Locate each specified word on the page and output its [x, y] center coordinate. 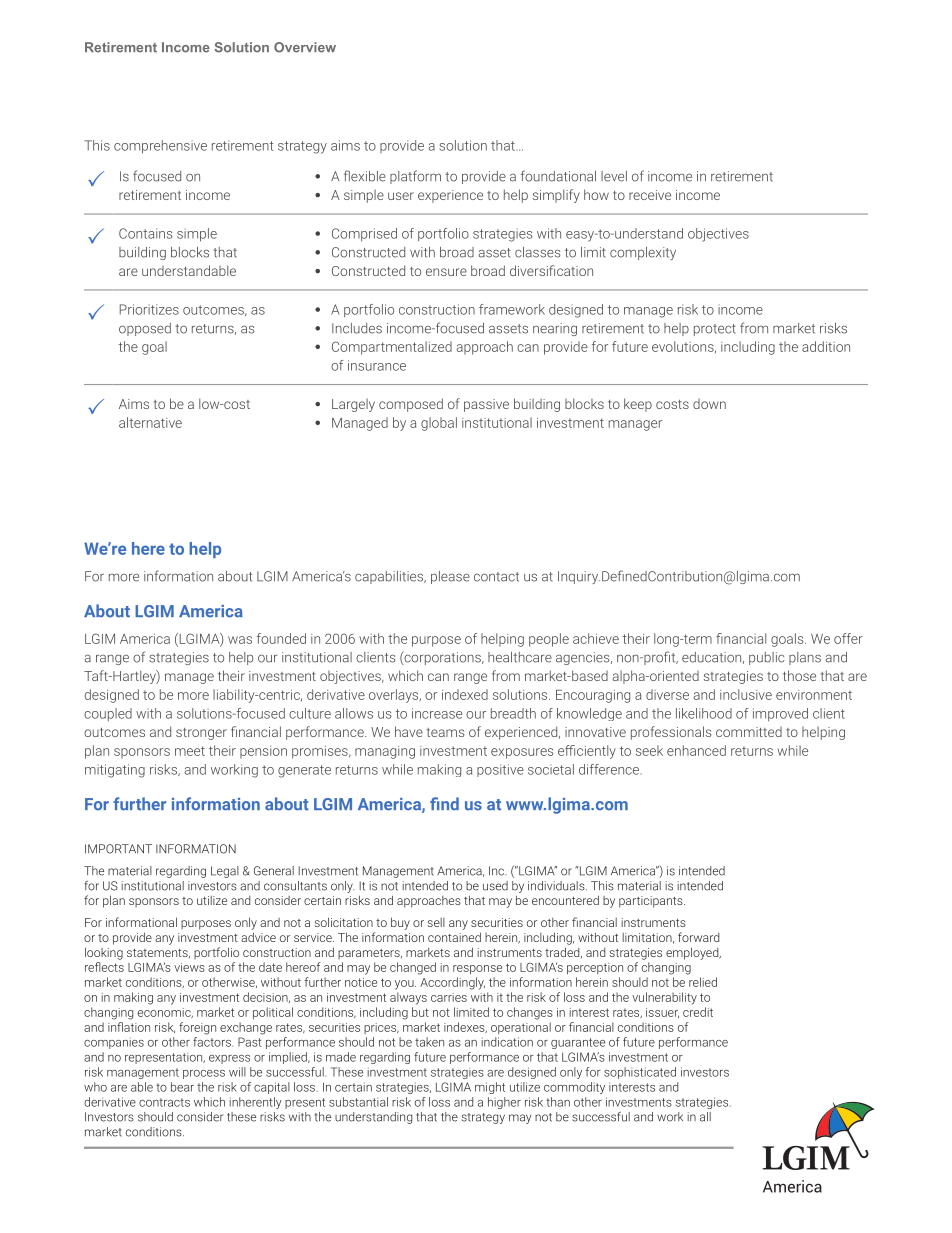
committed [749, 732]
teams [445, 732]
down [709, 404]
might [490, 1088]
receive [650, 195]
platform [415, 177]
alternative [150, 422]
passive [486, 405]
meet [190, 751]
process [204, 1074]
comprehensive [160, 147]
